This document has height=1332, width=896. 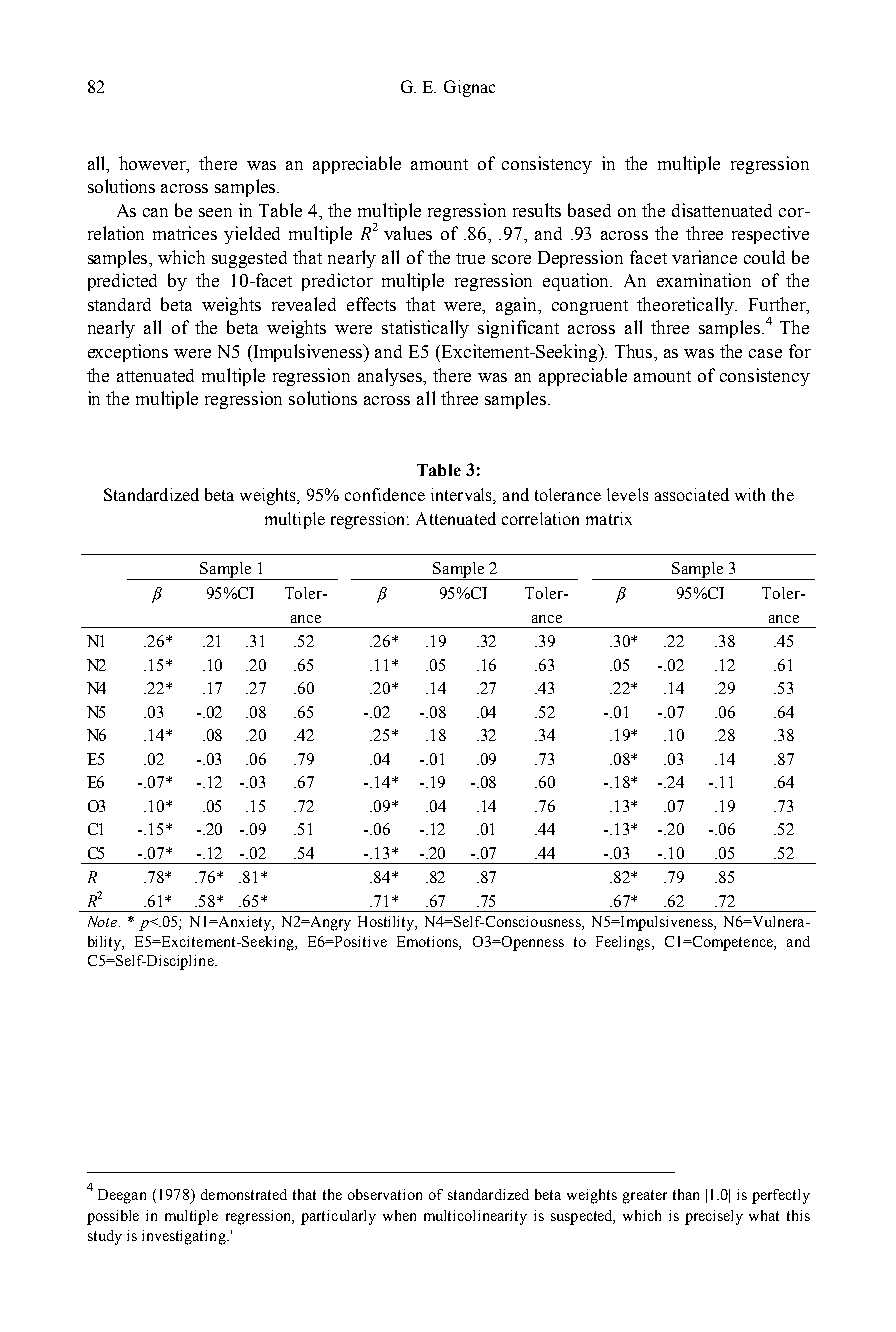 I want to click on when, so click(x=399, y=1215).
